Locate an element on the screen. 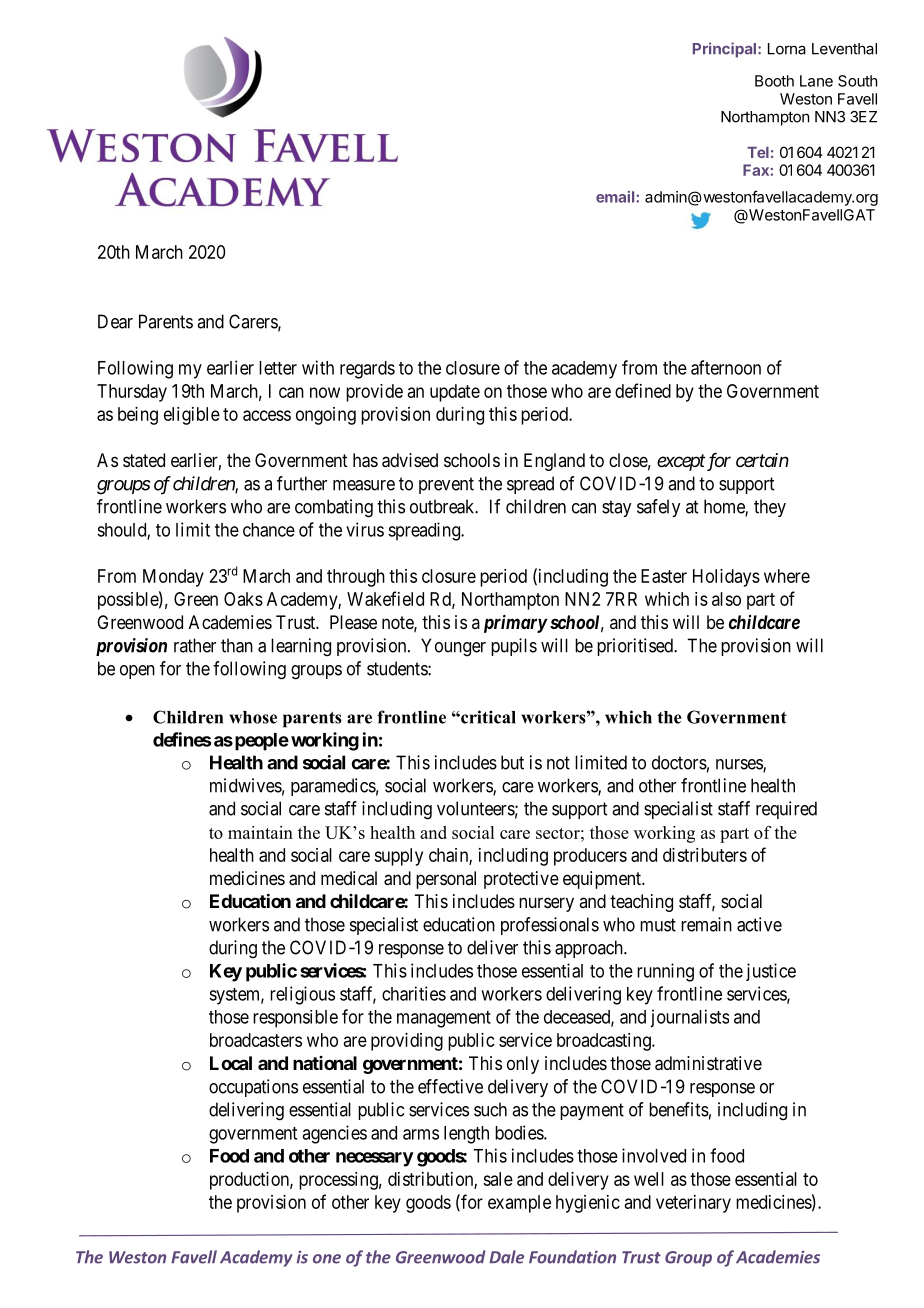 The image size is (924, 1308). one is located at coordinates (327, 1259).
